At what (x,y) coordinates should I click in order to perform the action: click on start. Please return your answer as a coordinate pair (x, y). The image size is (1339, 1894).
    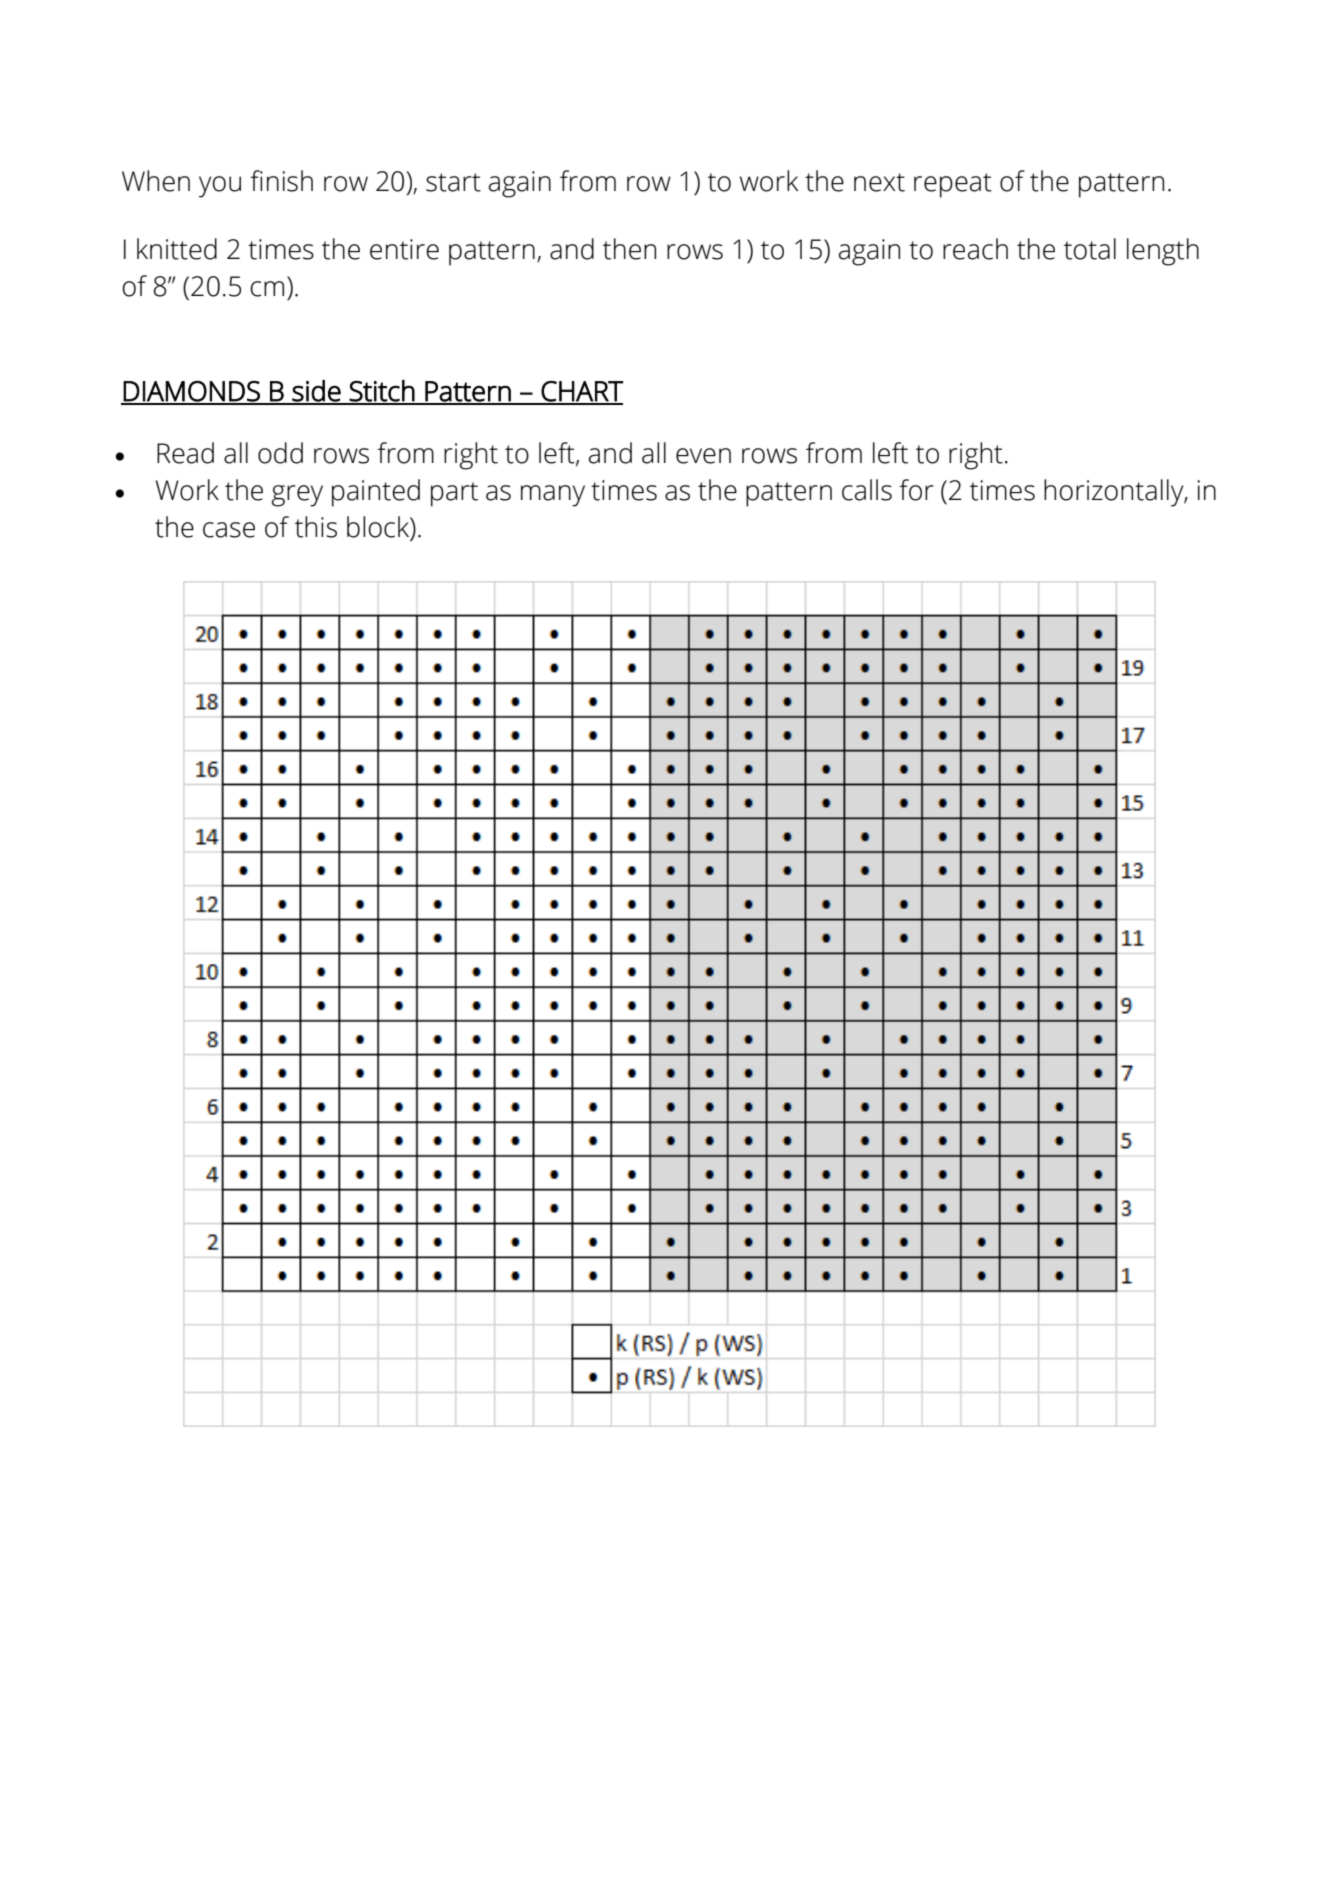
    Looking at the image, I should click on (453, 182).
